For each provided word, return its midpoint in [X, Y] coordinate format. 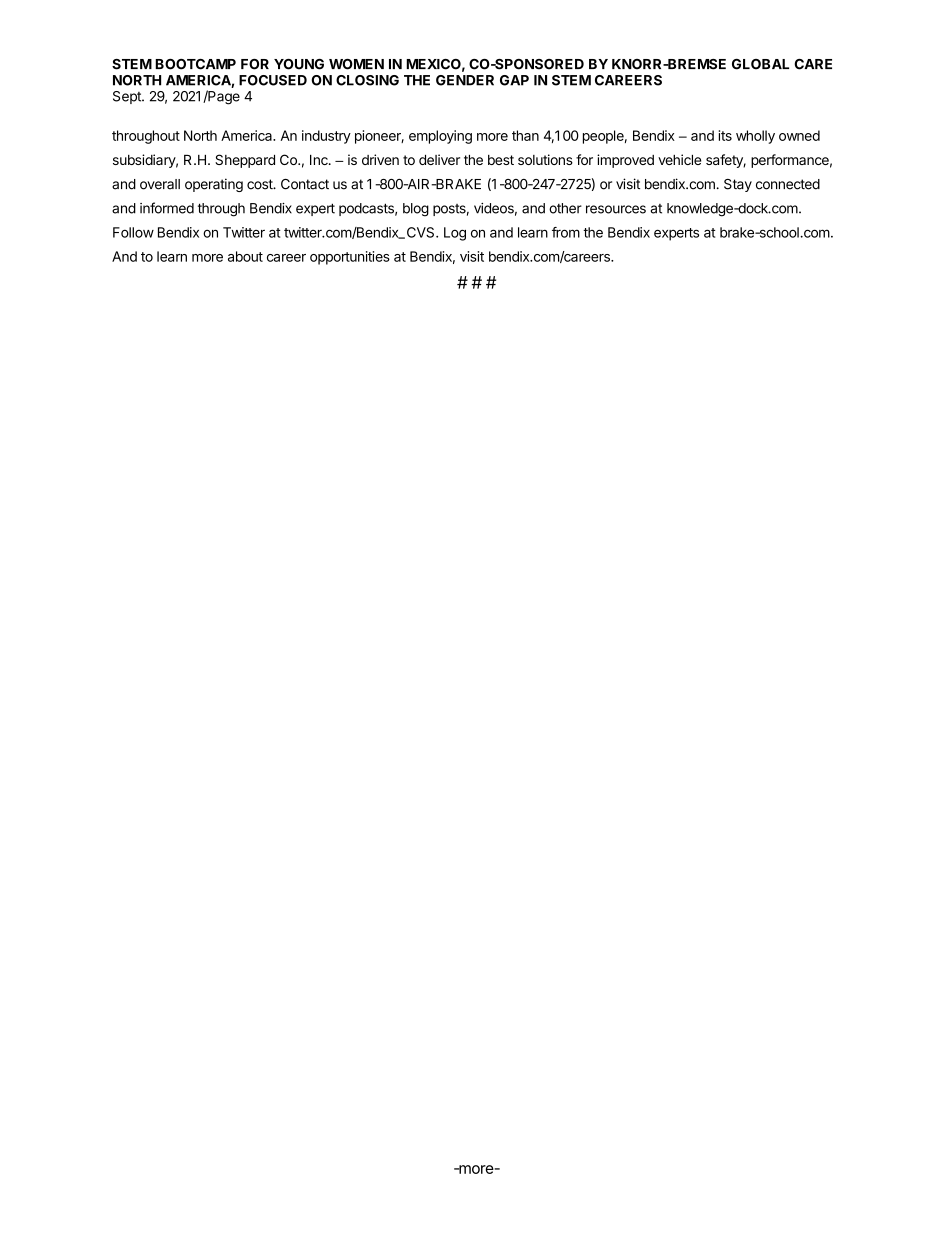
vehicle [679, 159]
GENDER [465, 80]
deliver [439, 159]
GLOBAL [760, 64]
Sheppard [245, 161]
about [245, 256]
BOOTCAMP [195, 64]
